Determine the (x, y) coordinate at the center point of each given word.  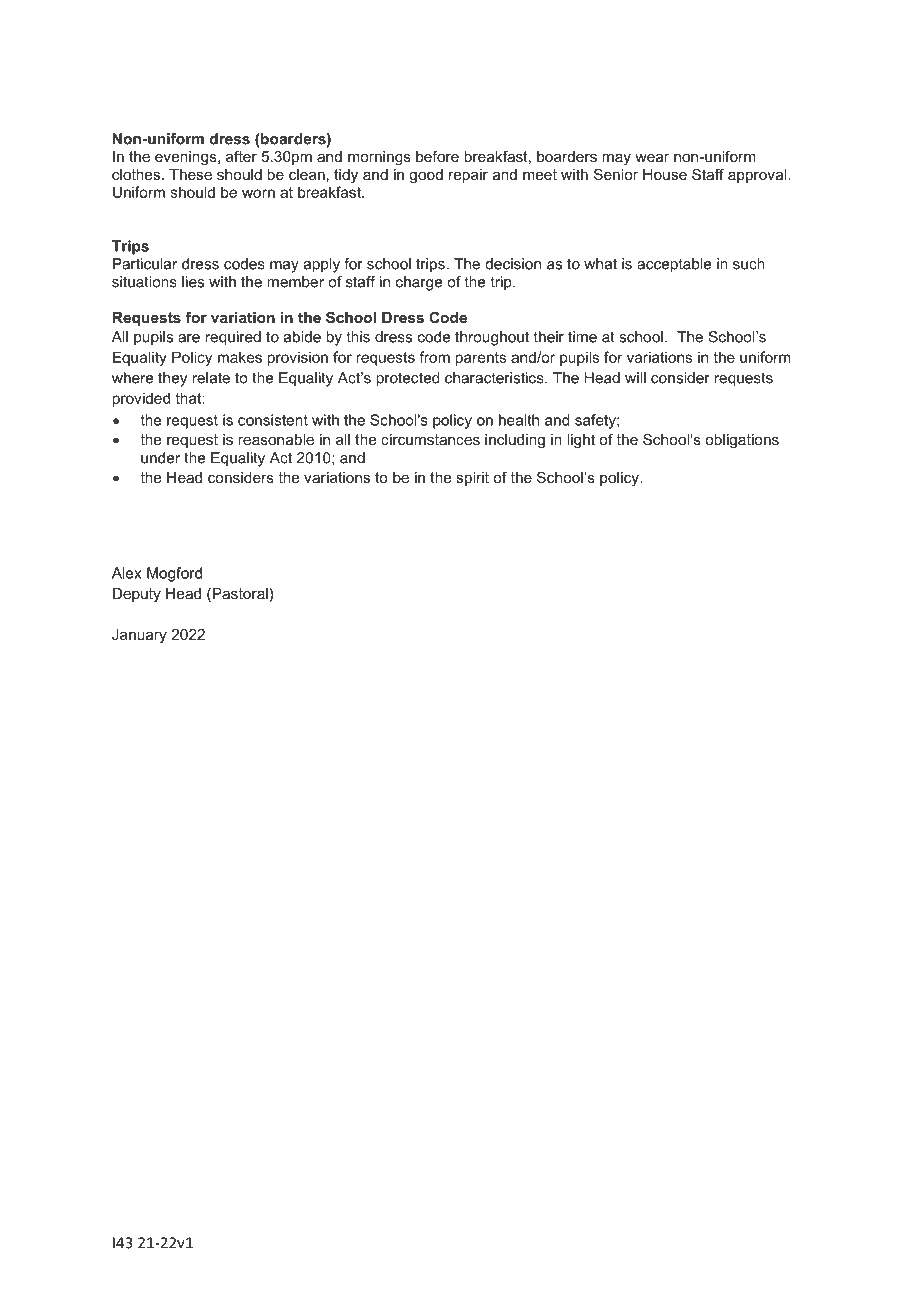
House (665, 174)
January (139, 636)
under (160, 458)
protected (408, 379)
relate (211, 378)
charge (419, 283)
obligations (742, 441)
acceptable (674, 265)
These (190, 174)
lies (193, 282)
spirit (472, 479)
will (635, 378)
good (426, 176)
